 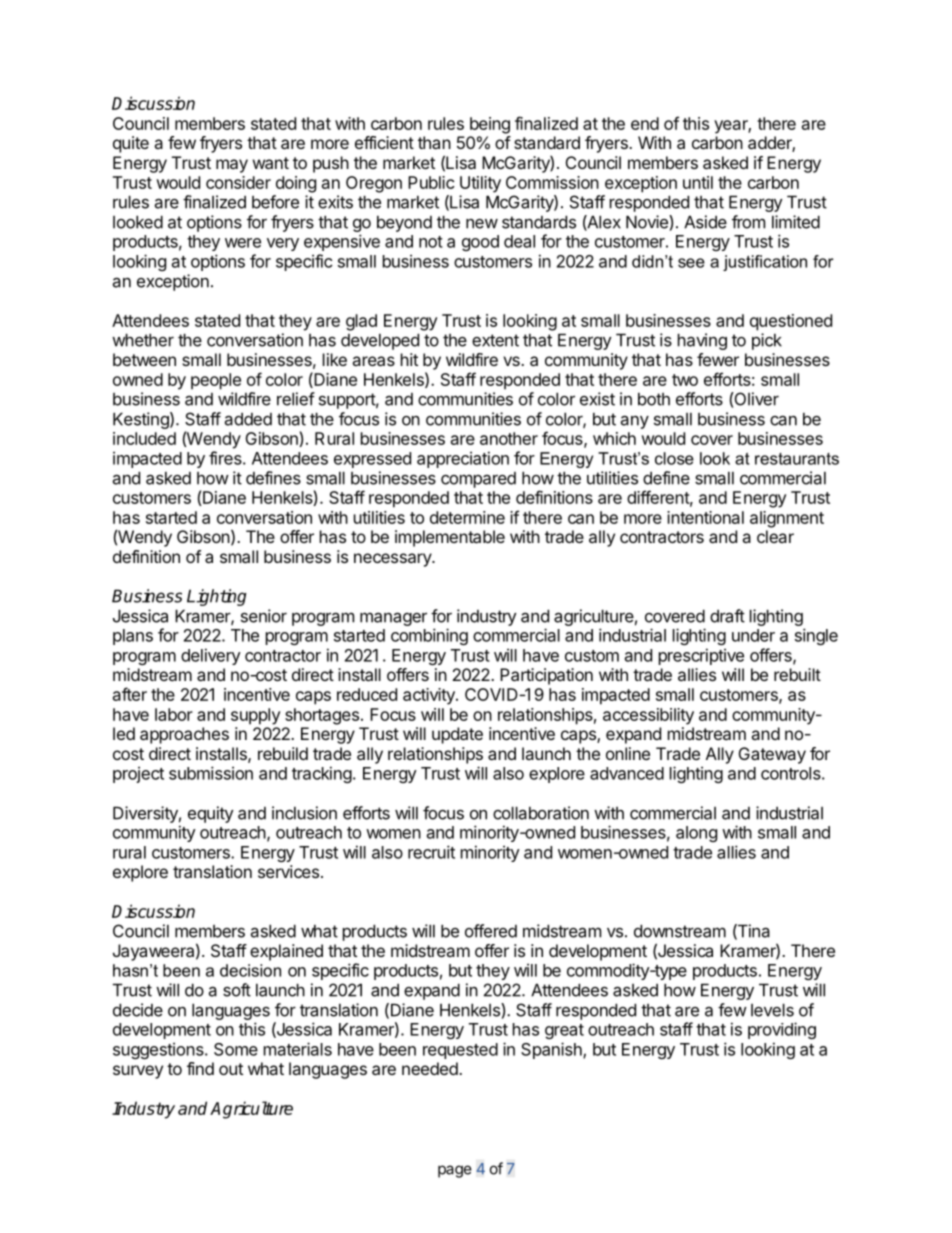 What do you see at coordinates (232, 166) in the screenshot?
I see `may` at bounding box center [232, 166].
